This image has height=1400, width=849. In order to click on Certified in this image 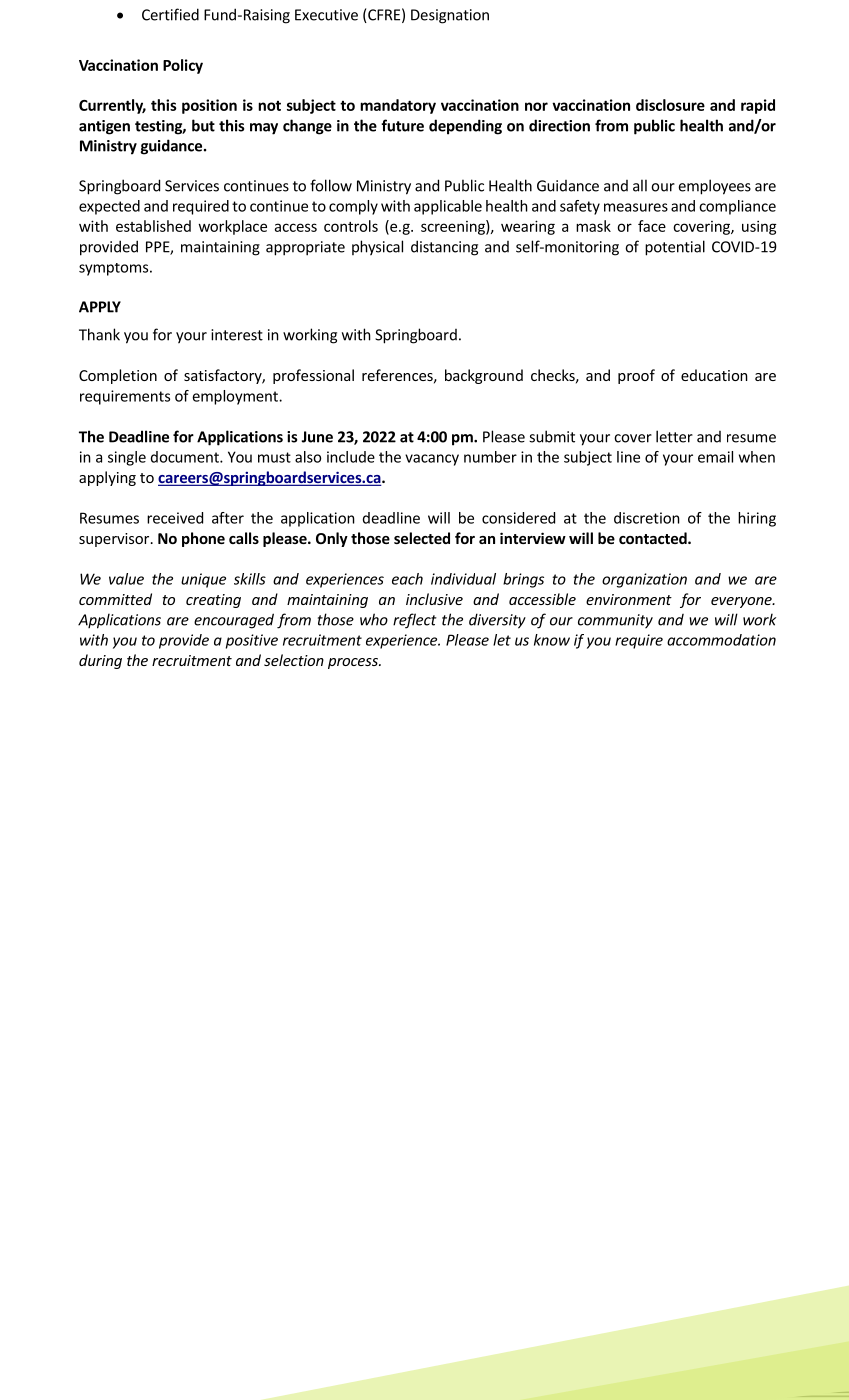, I will do `click(170, 14)`.
